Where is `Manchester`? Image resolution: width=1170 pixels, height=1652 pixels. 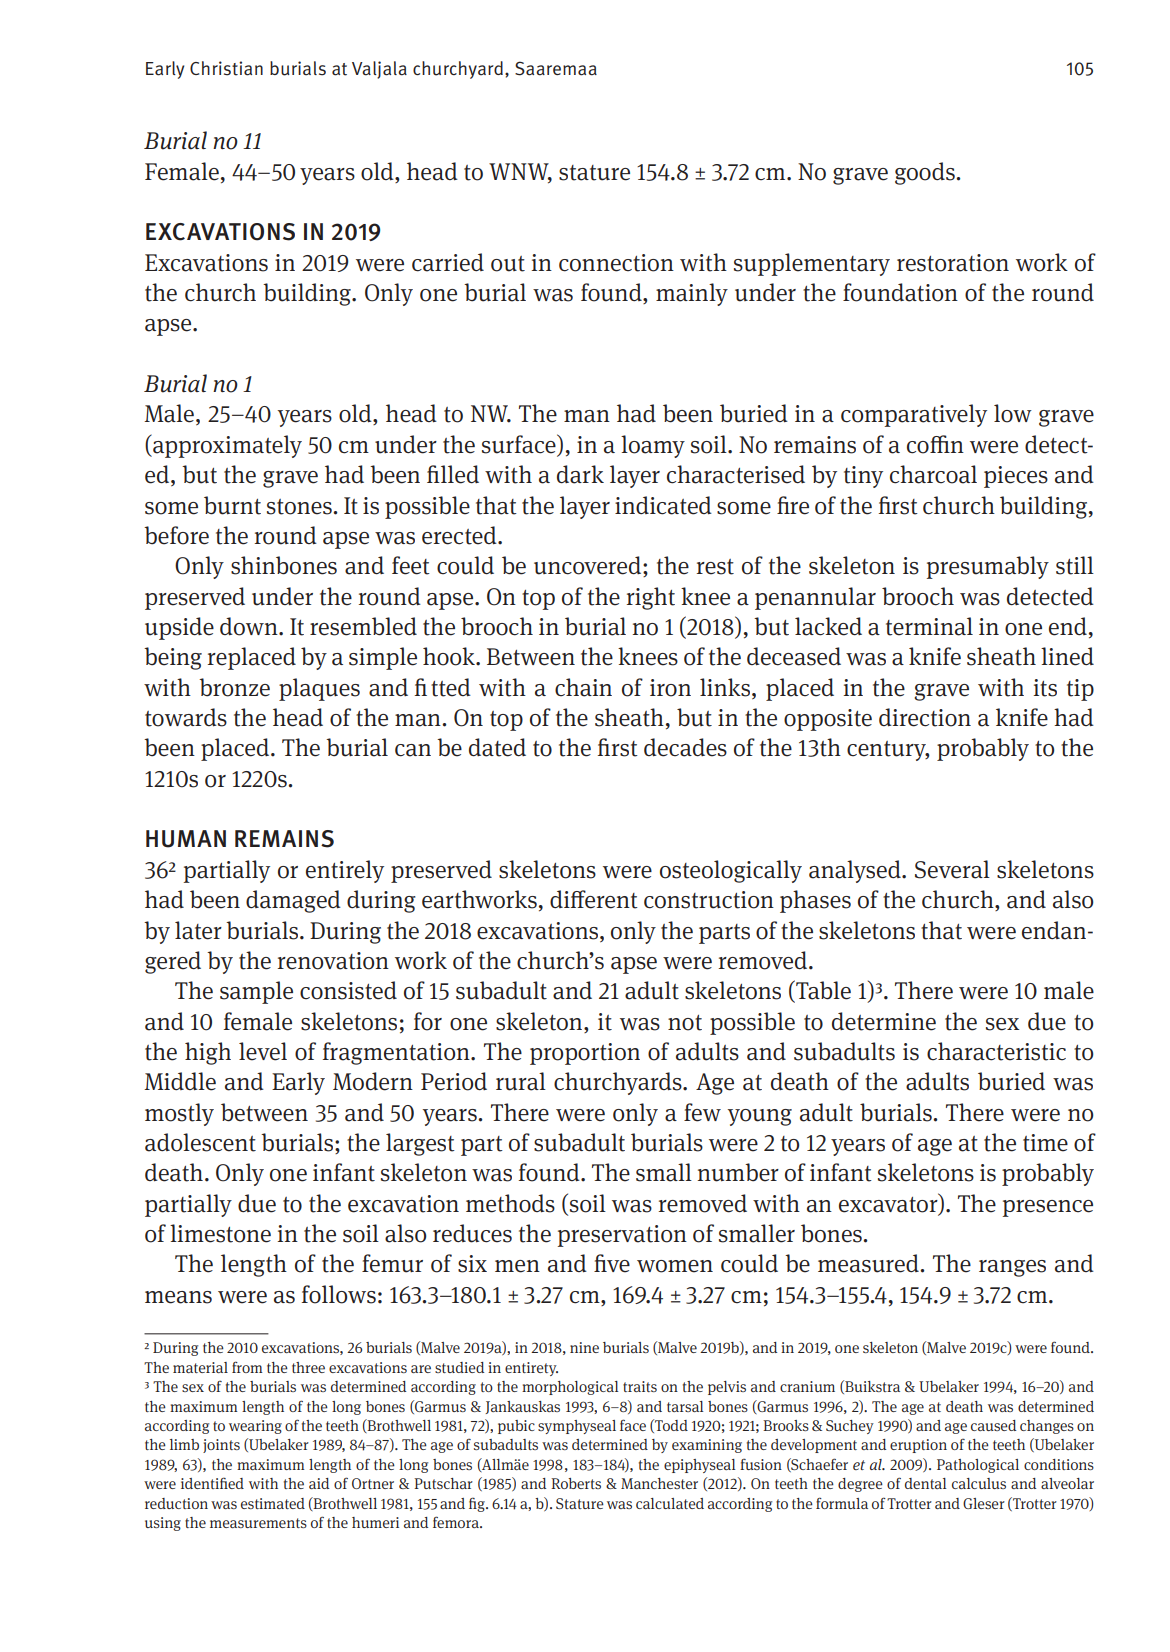
Manchester is located at coordinates (659, 1483).
